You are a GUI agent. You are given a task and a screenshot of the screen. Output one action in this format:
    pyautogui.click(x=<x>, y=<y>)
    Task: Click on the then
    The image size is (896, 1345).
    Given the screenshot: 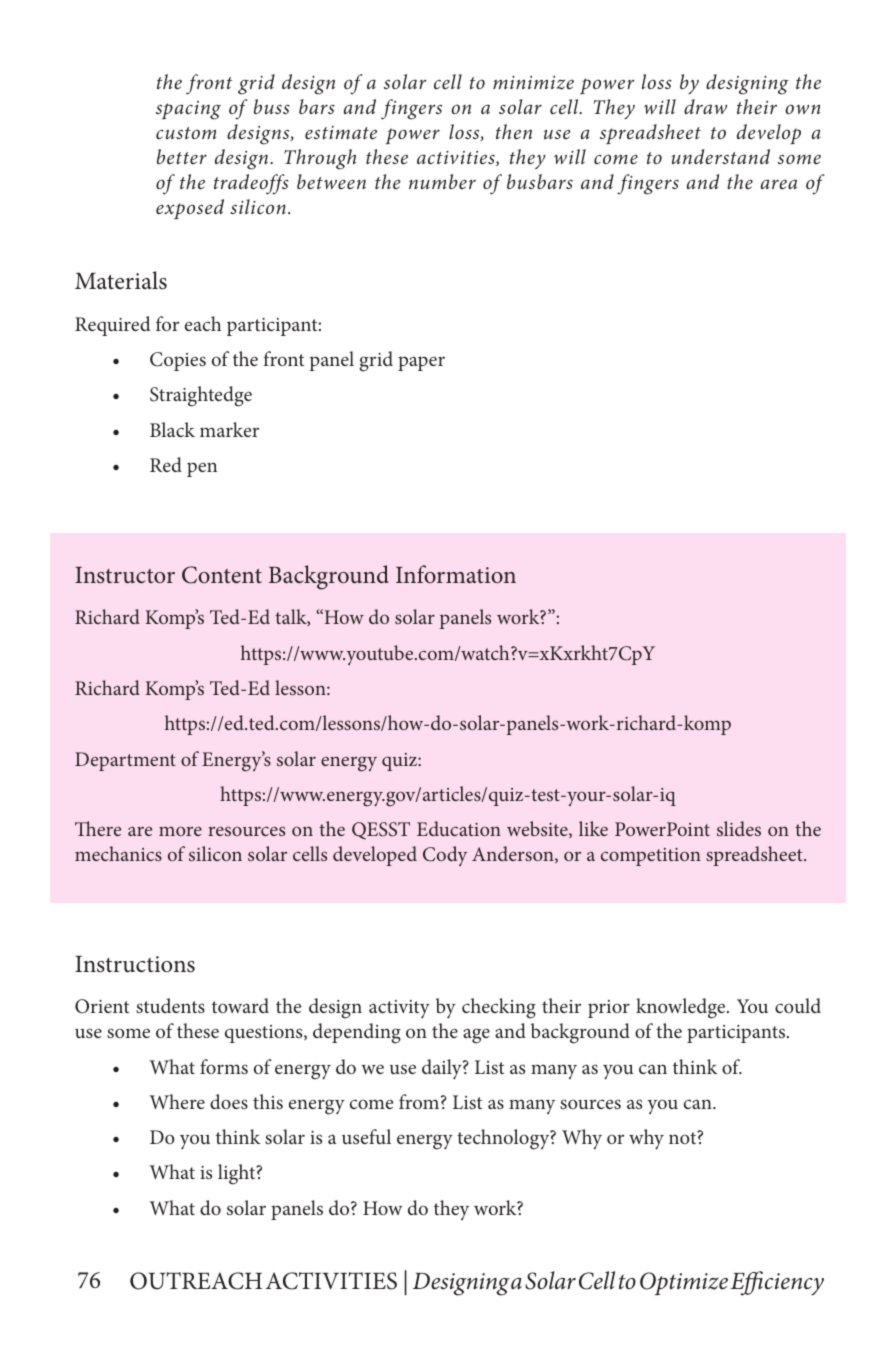 What is the action you would take?
    pyautogui.click(x=514, y=131)
